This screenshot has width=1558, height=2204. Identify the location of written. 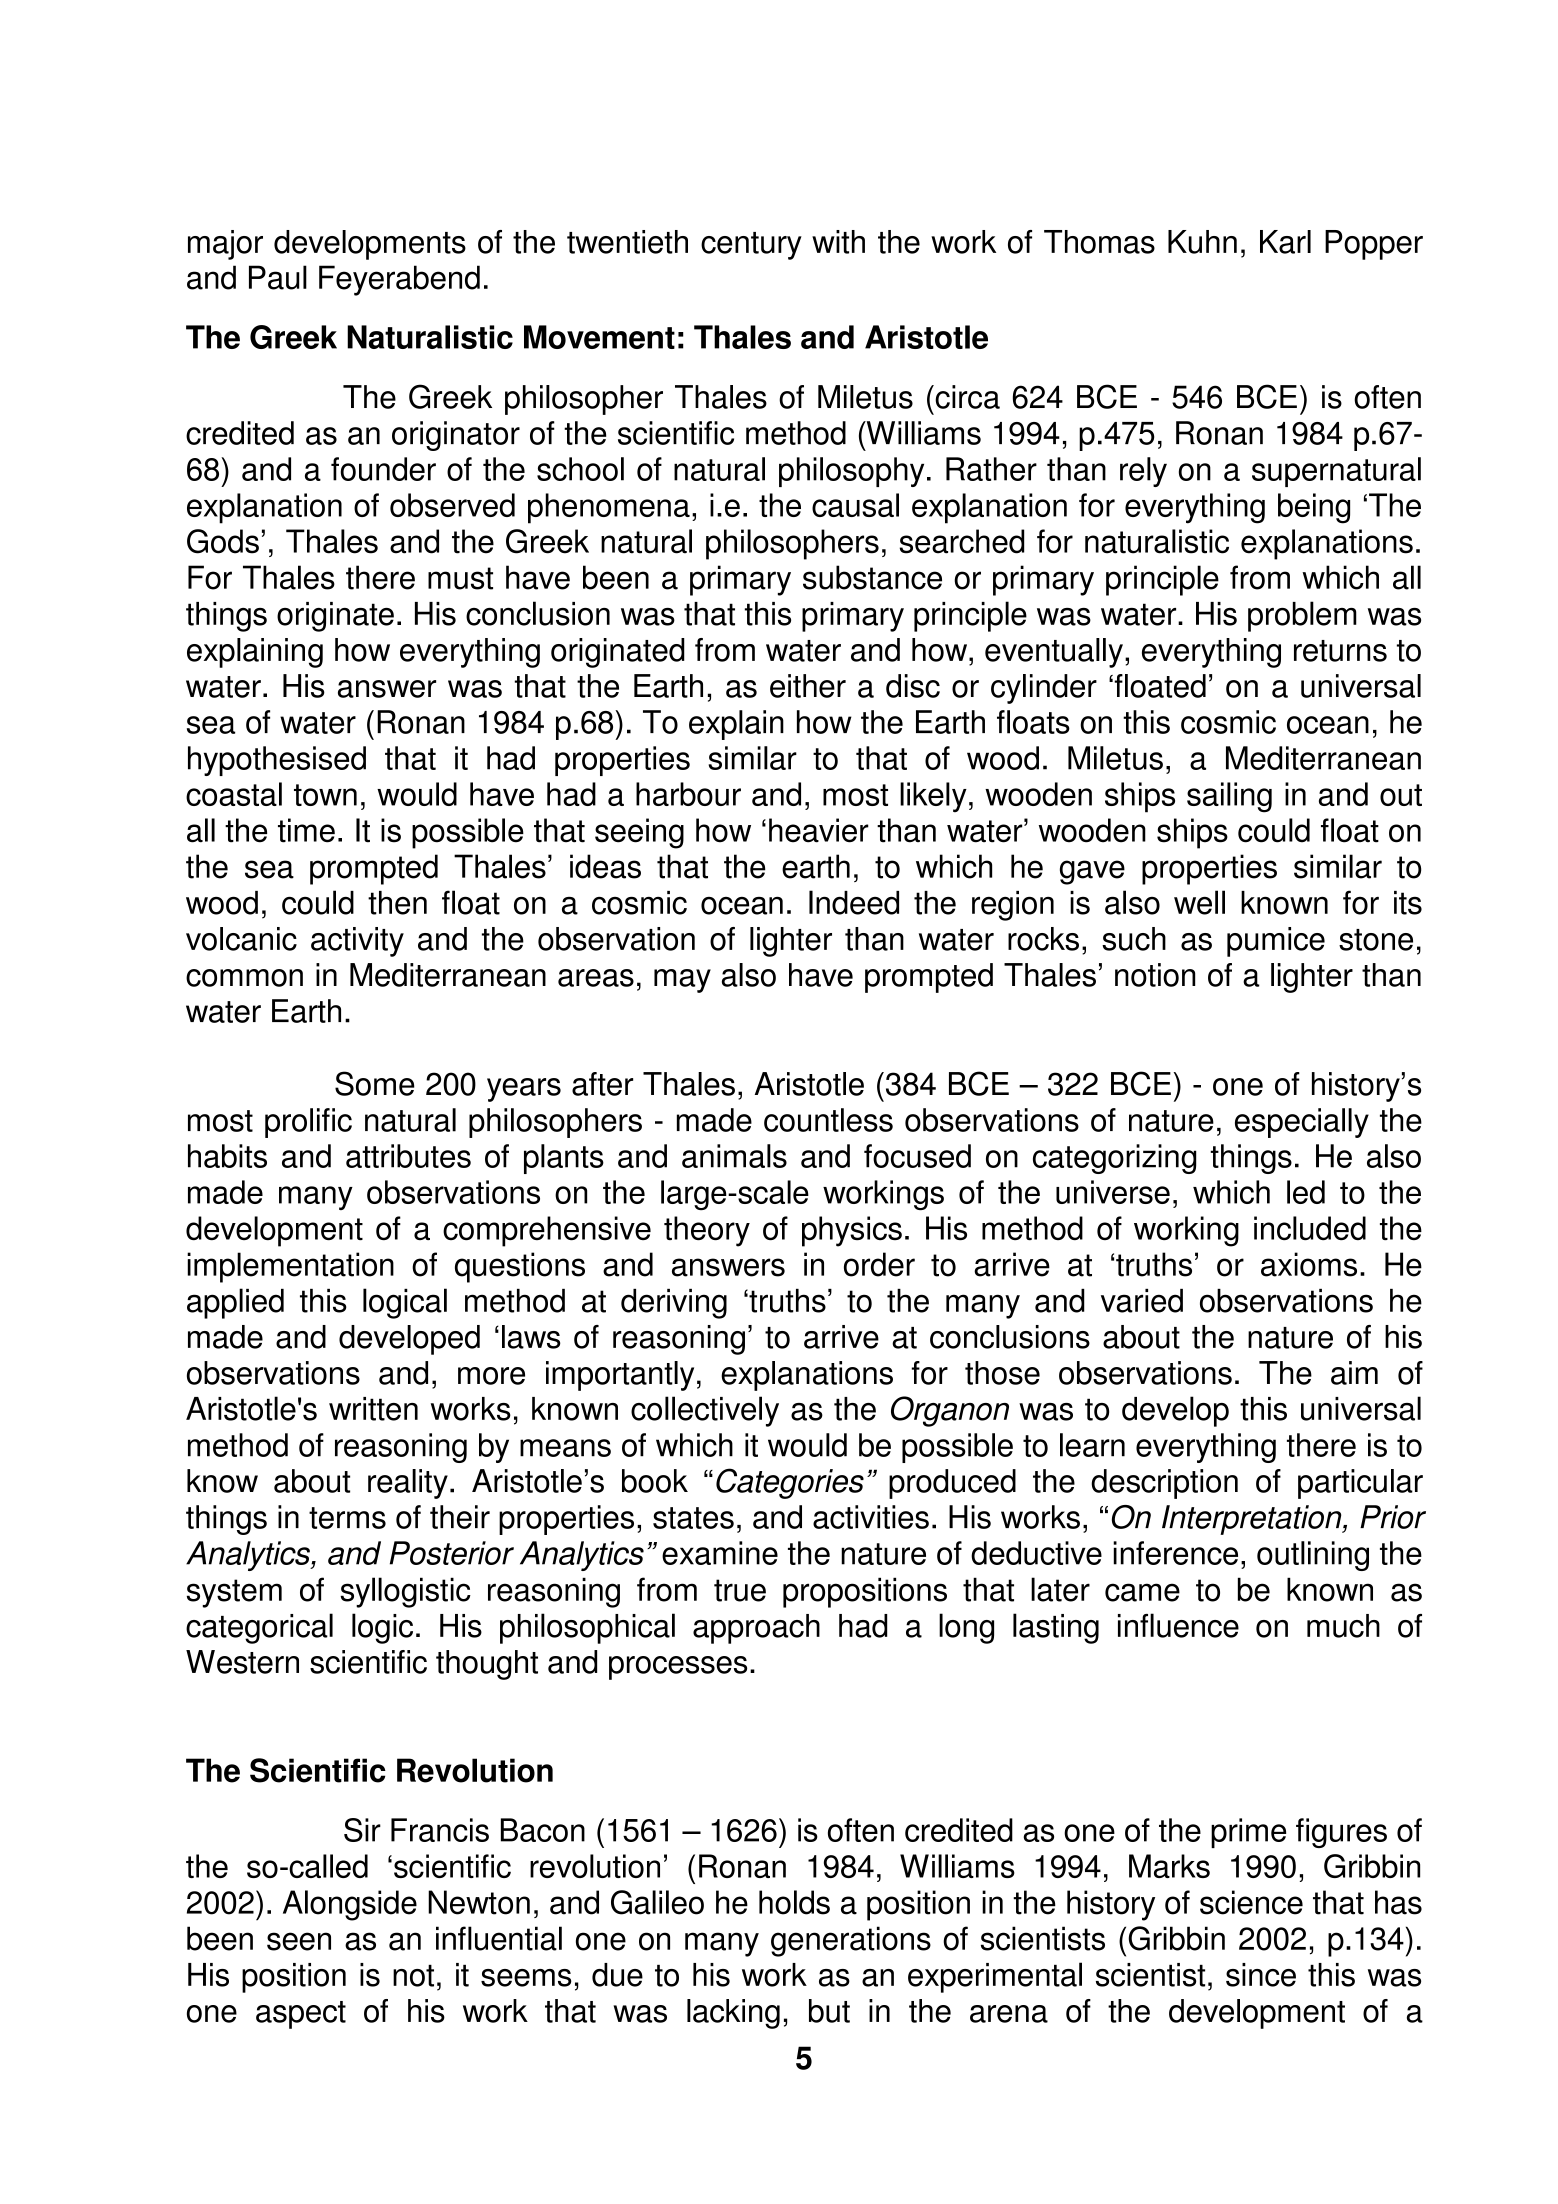
(373, 1409).
